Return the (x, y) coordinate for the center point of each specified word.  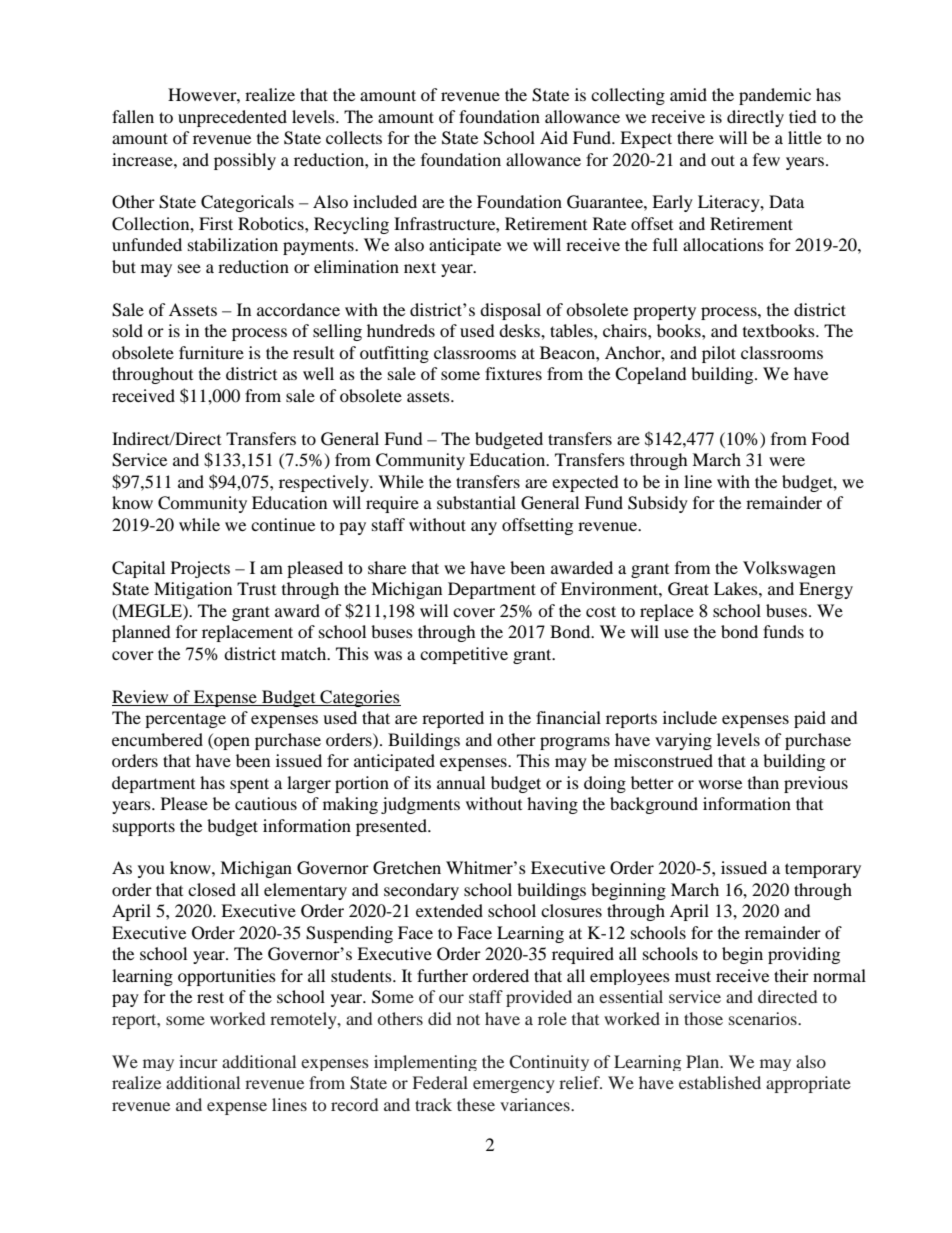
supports (144, 828)
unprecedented (232, 118)
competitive (464, 655)
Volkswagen (789, 569)
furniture (211, 352)
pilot (719, 354)
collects (354, 137)
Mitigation (193, 590)
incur (198, 1061)
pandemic (775, 96)
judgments (420, 805)
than (763, 782)
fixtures (513, 373)
